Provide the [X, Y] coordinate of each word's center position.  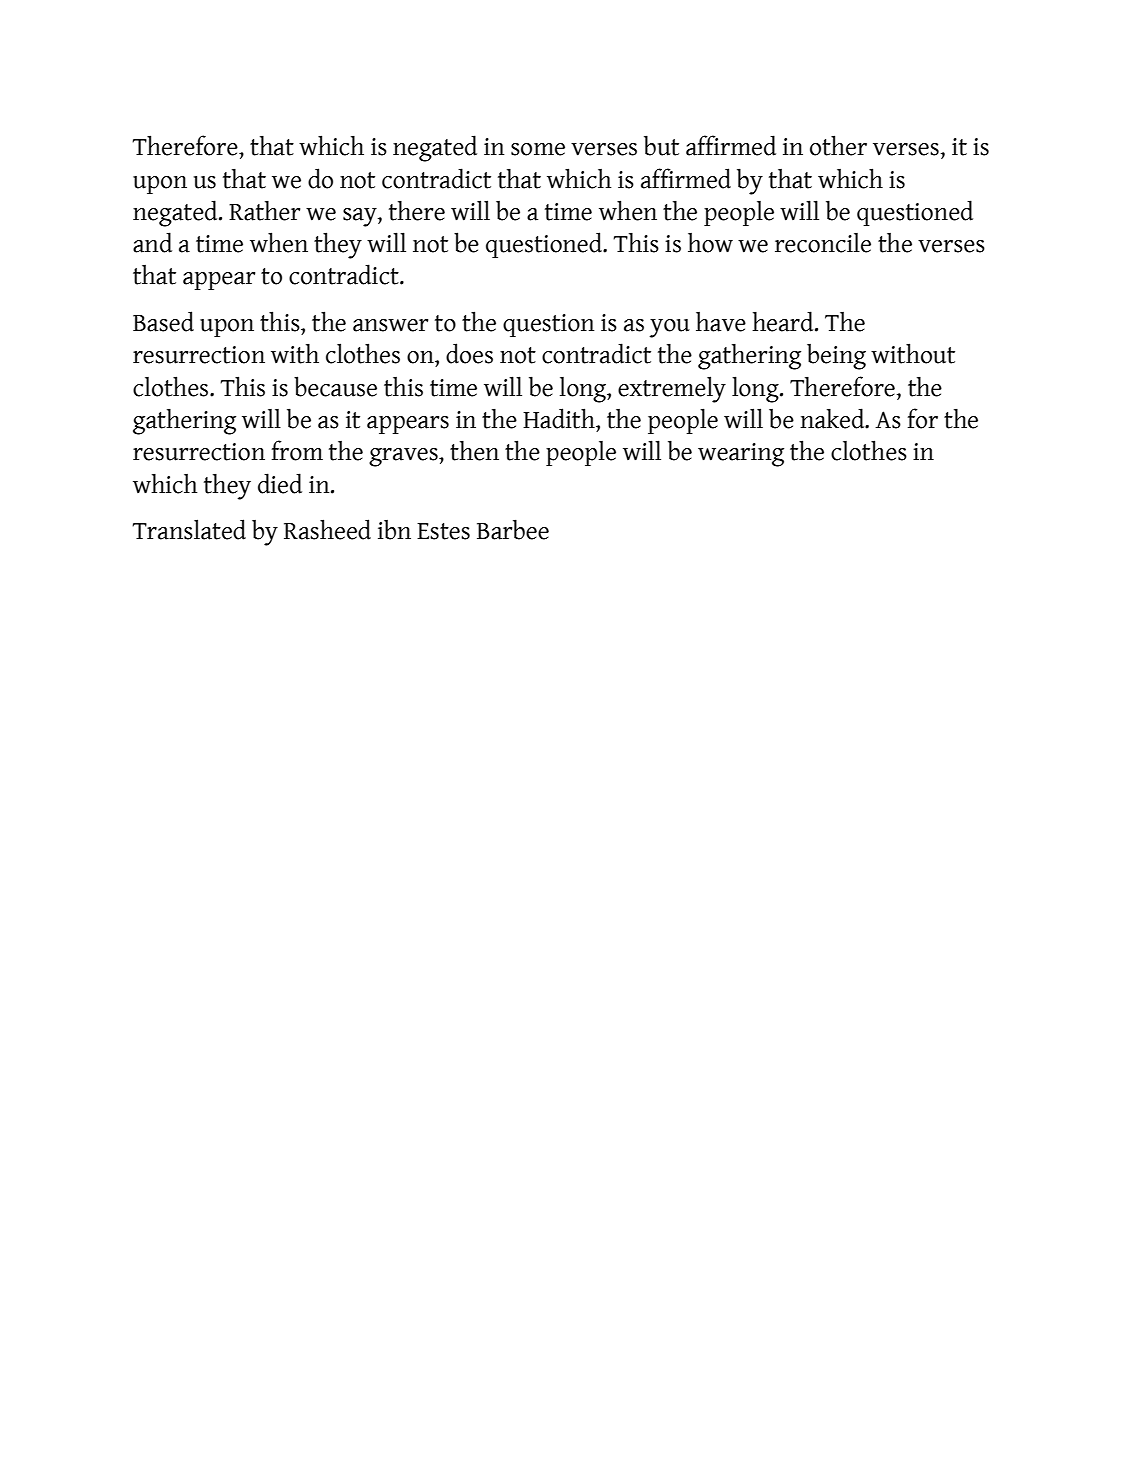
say [361, 217]
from [297, 450]
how [710, 243]
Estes [443, 531]
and [152, 242]
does [469, 353]
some [538, 149]
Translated [189, 529]
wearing [741, 455]
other [838, 145]
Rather [264, 210]
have [721, 322]
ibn [394, 530]
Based [163, 321]
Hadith [560, 418]
